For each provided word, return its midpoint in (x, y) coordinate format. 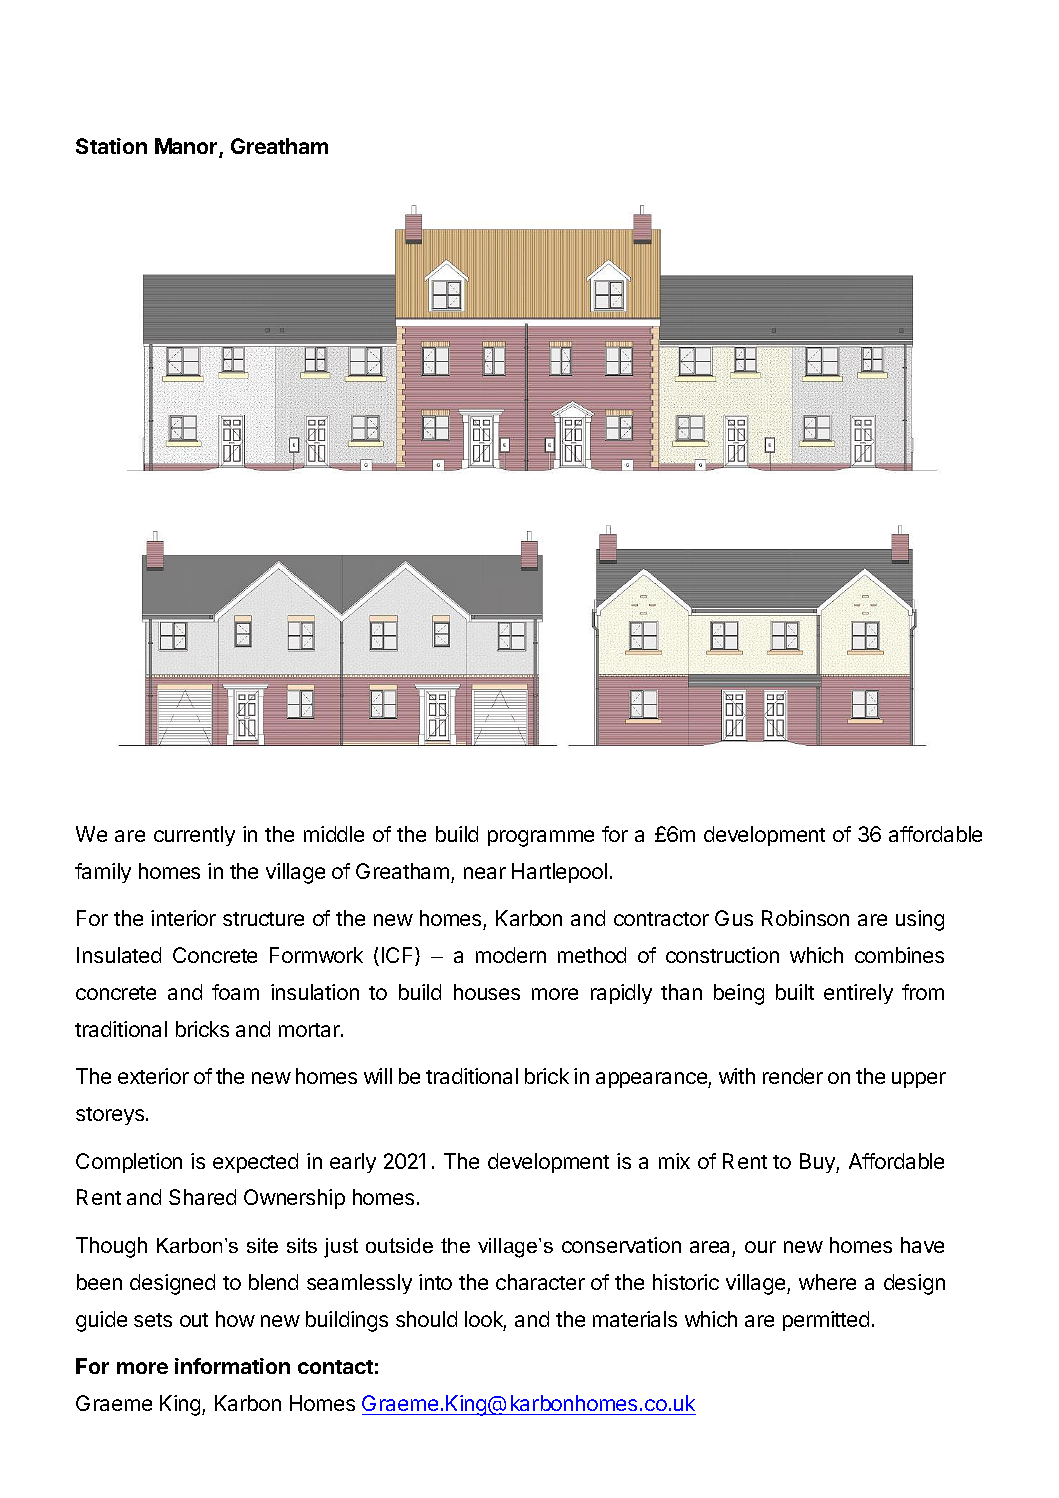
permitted (826, 1321)
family (103, 873)
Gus (734, 918)
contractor (661, 919)
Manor (187, 148)
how (235, 1319)
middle (334, 834)
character (540, 1282)
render (793, 1076)
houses (487, 992)
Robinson (805, 918)
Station (111, 146)
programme (541, 838)
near (485, 873)
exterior (153, 1076)
